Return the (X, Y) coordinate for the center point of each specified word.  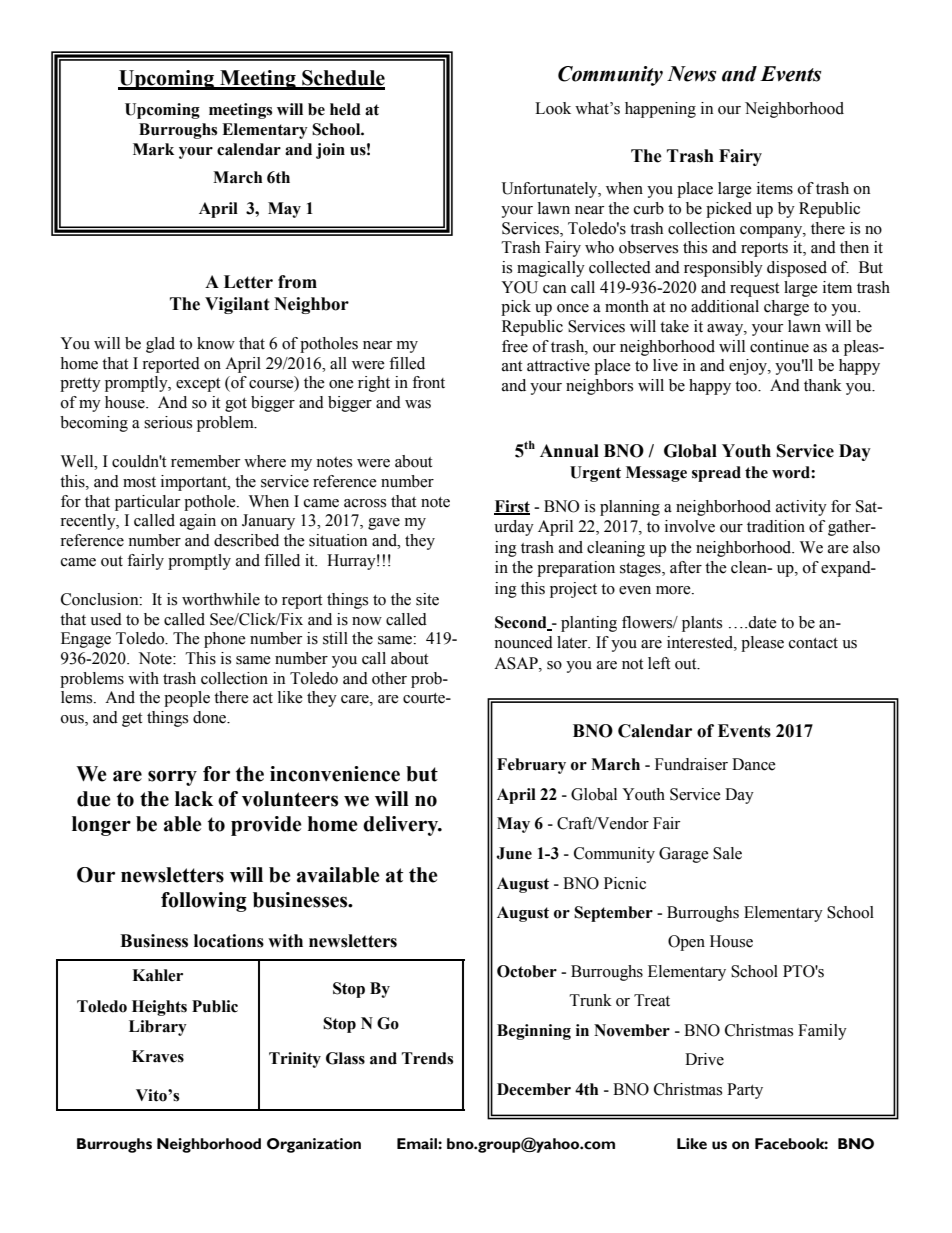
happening (660, 110)
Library (158, 1028)
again (198, 522)
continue (779, 346)
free (515, 346)
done (211, 717)
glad (160, 345)
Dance (754, 764)
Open (686, 943)
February (531, 766)
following (204, 902)
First (512, 507)
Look (553, 108)
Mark (153, 149)
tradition (776, 526)
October (527, 971)
